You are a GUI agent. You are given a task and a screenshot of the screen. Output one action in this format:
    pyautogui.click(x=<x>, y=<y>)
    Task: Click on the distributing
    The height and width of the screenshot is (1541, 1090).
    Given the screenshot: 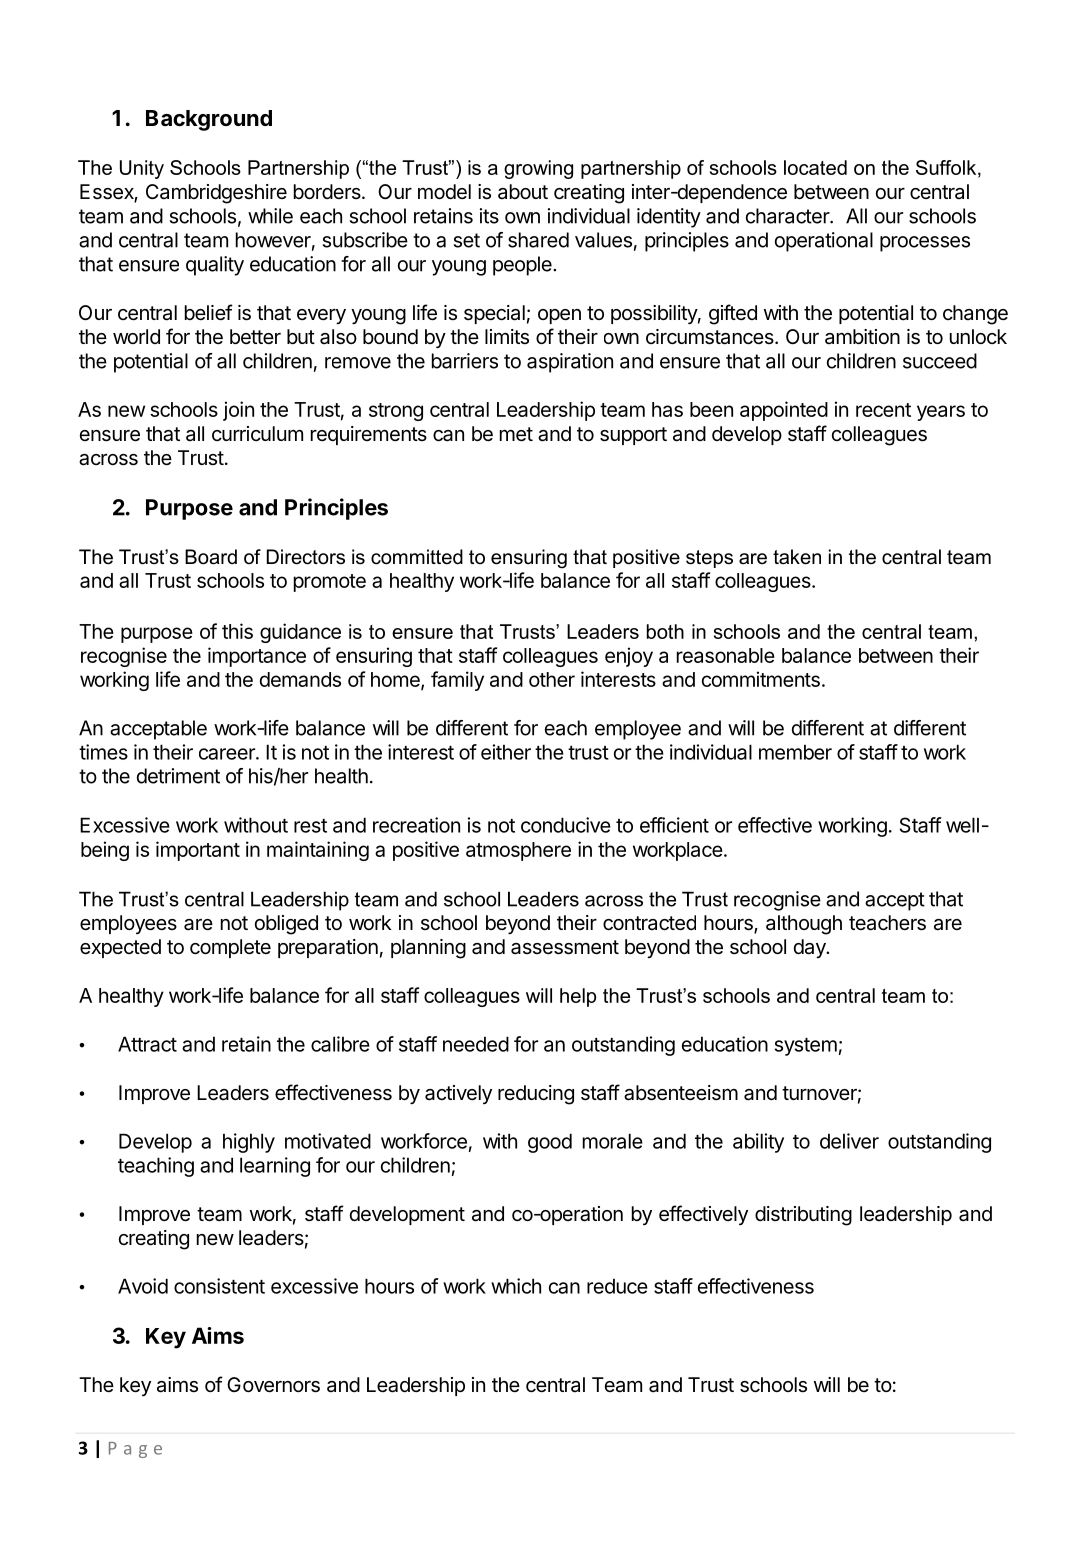 What is the action you would take?
    pyautogui.click(x=803, y=1216)
